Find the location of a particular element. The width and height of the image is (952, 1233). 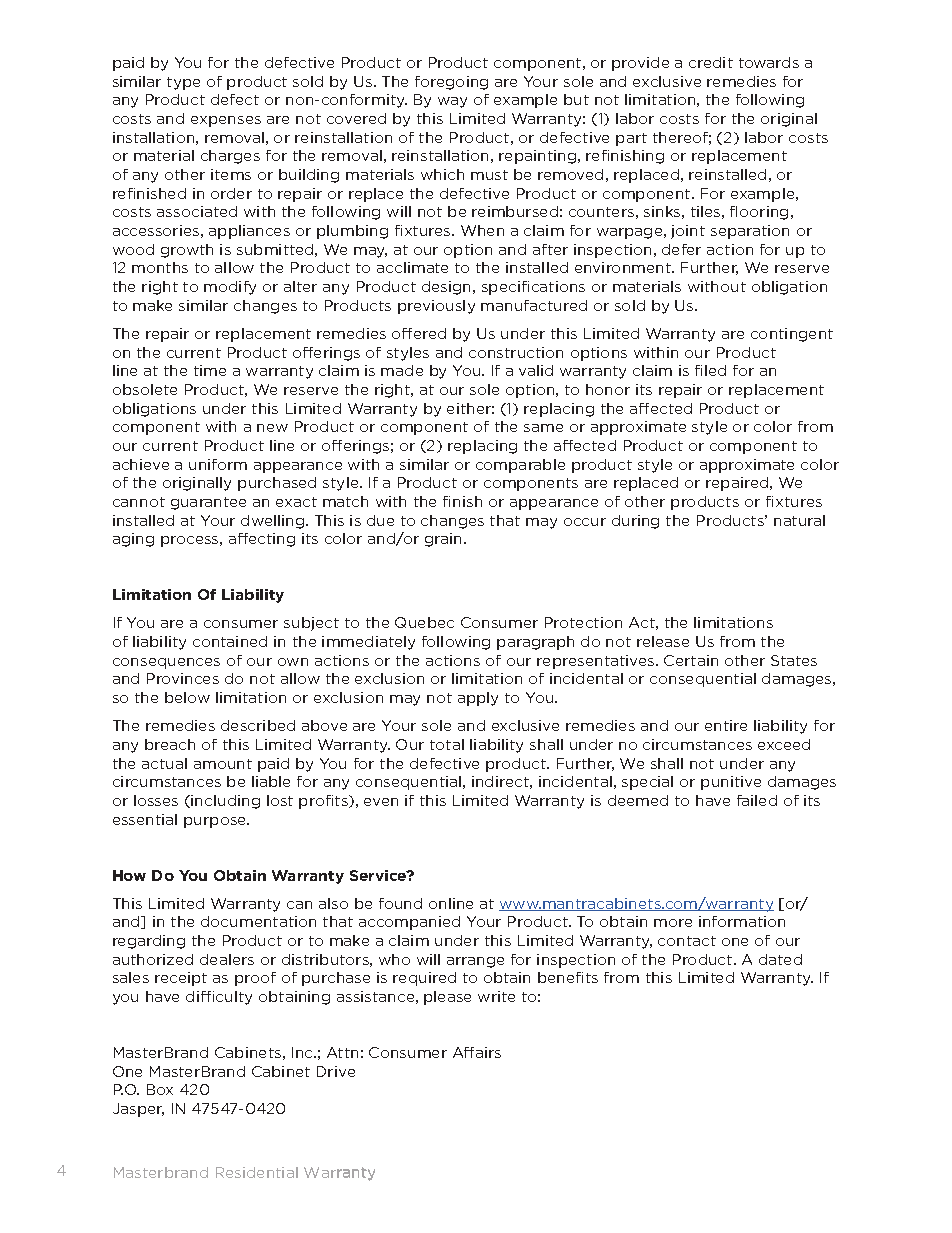

credit is located at coordinates (711, 62).
